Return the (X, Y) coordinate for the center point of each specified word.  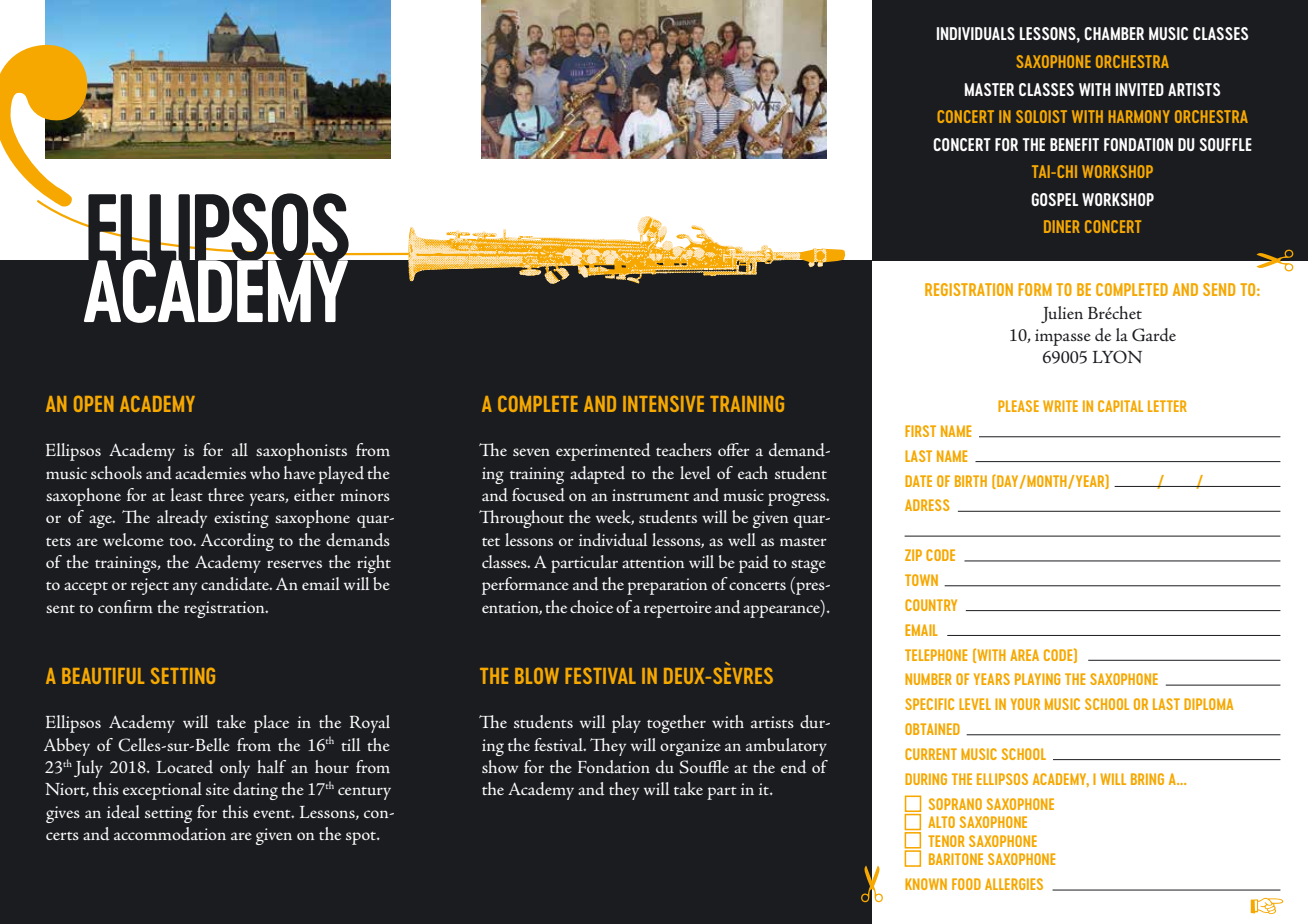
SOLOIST (1041, 116)
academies (210, 473)
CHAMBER (1114, 33)
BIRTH (971, 481)
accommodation (170, 834)
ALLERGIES (1014, 884)
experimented (603, 452)
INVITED (1140, 89)
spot (362, 838)
